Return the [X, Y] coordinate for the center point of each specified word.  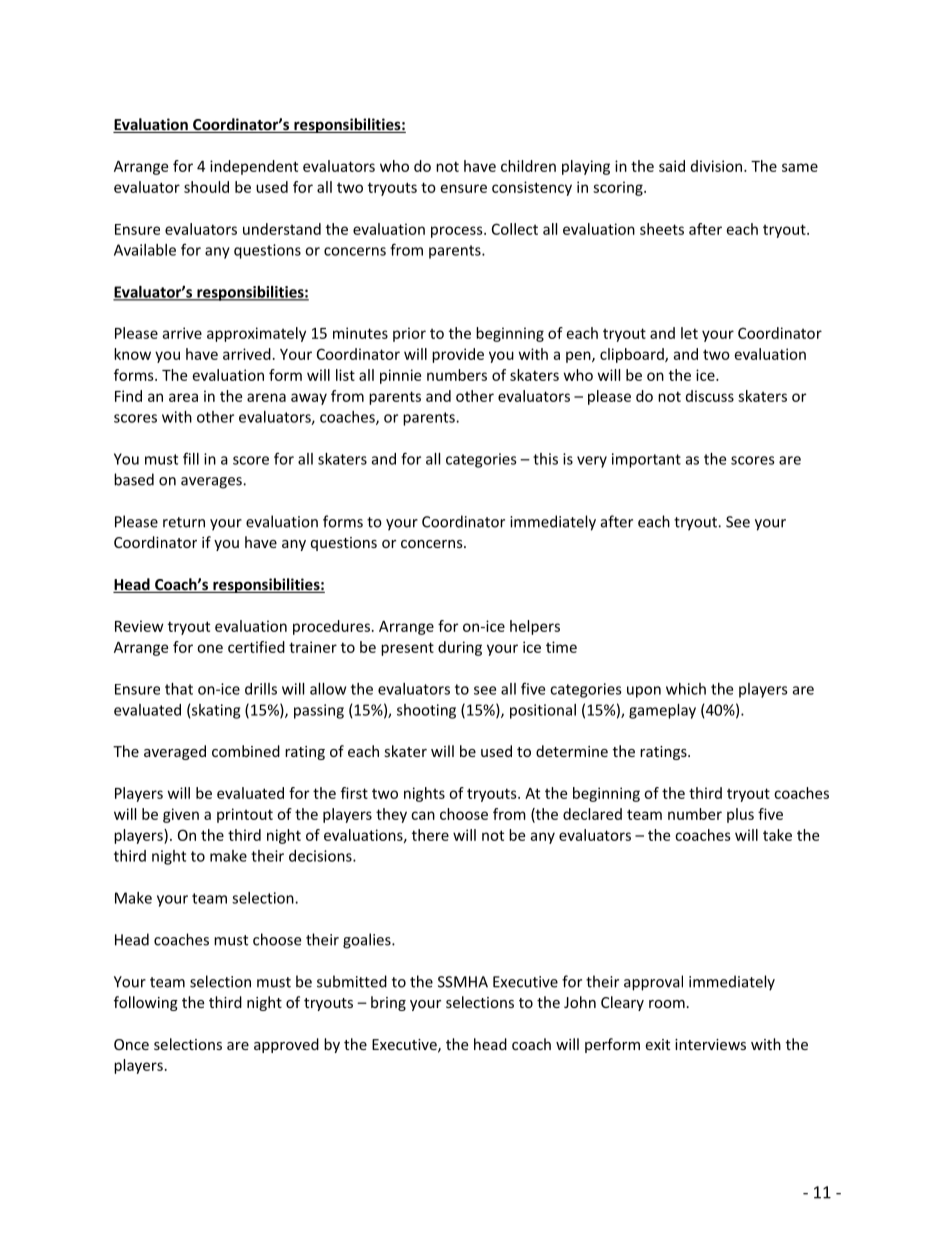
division [718, 166]
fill [191, 458]
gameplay [662, 711]
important [646, 460]
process [458, 232]
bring [388, 1003]
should [206, 187]
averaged [175, 752]
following [146, 1003]
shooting [426, 711]
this [545, 459]
